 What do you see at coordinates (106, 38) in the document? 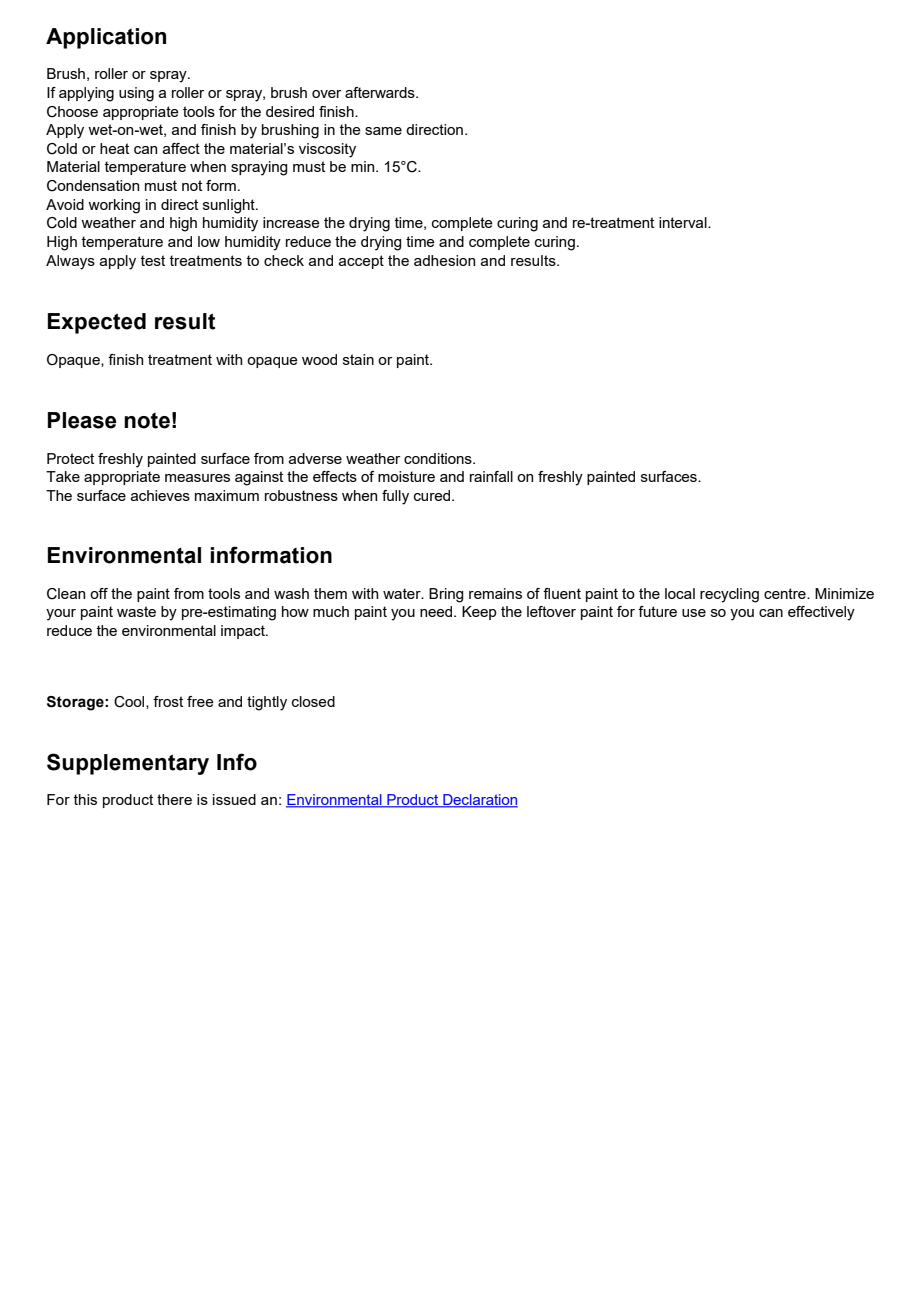
I see `Application` at bounding box center [106, 38].
